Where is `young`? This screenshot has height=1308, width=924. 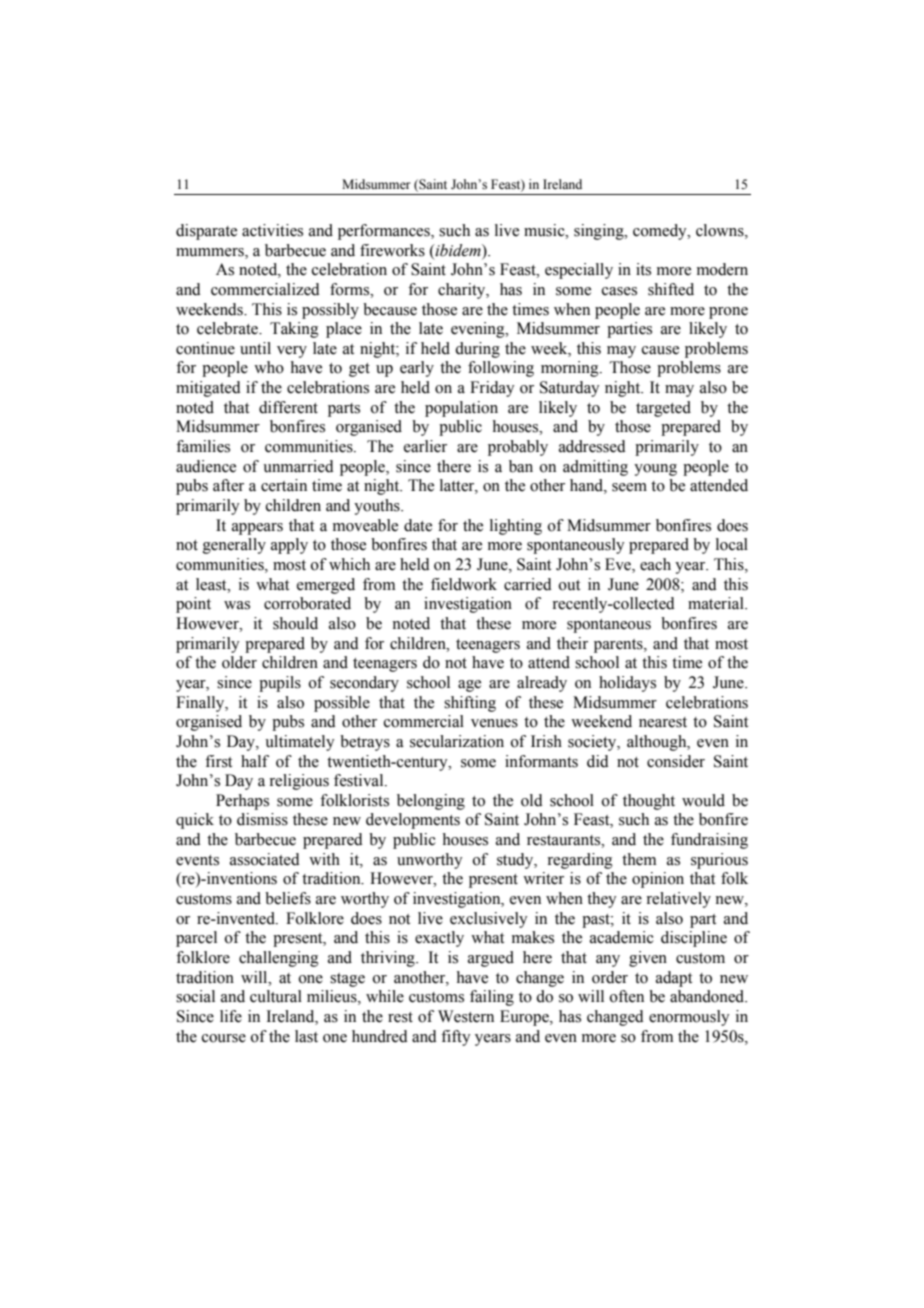 young is located at coordinates (655, 470).
